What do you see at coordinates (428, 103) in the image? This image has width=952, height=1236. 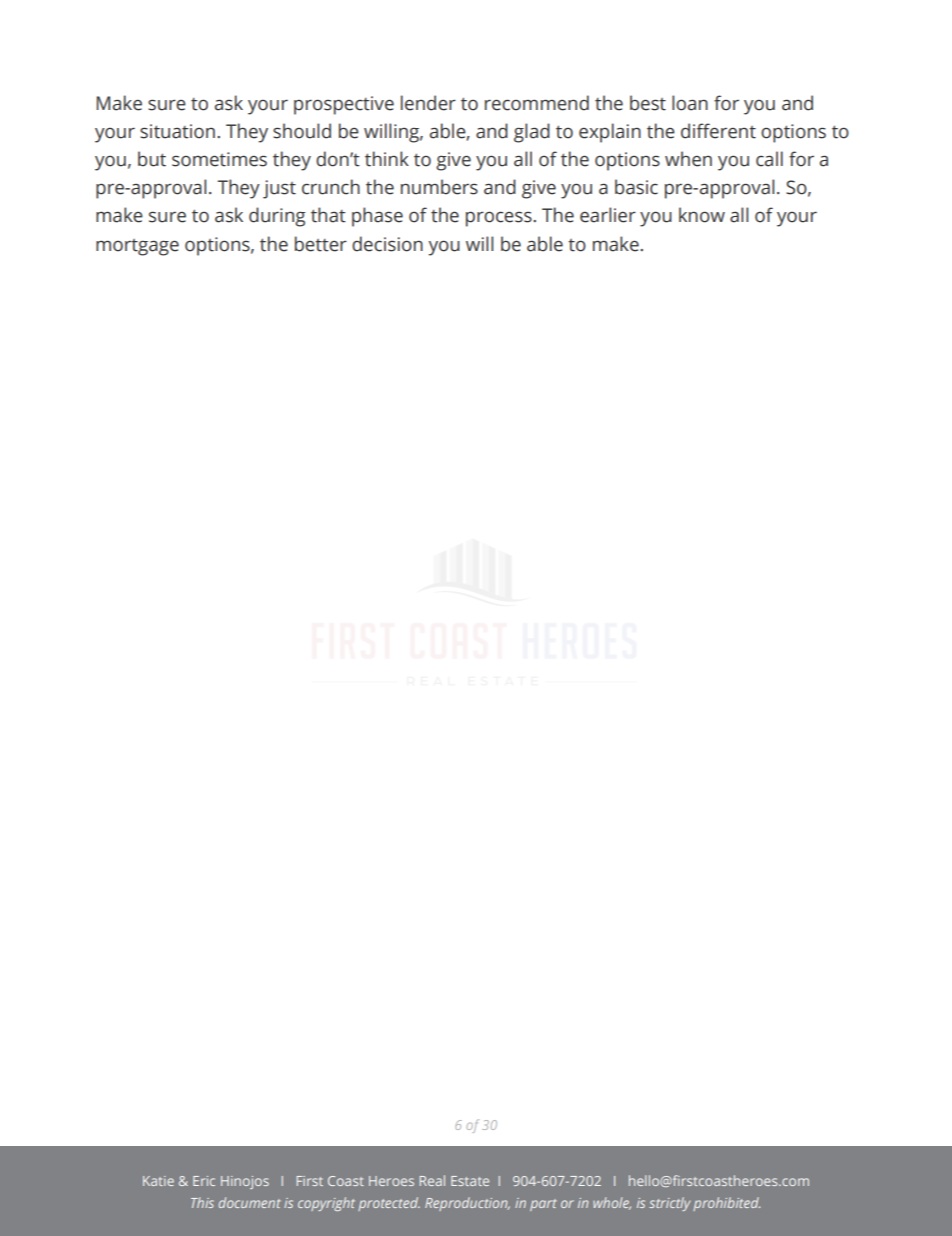 I see `lender` at bounding box center [428, 103].
